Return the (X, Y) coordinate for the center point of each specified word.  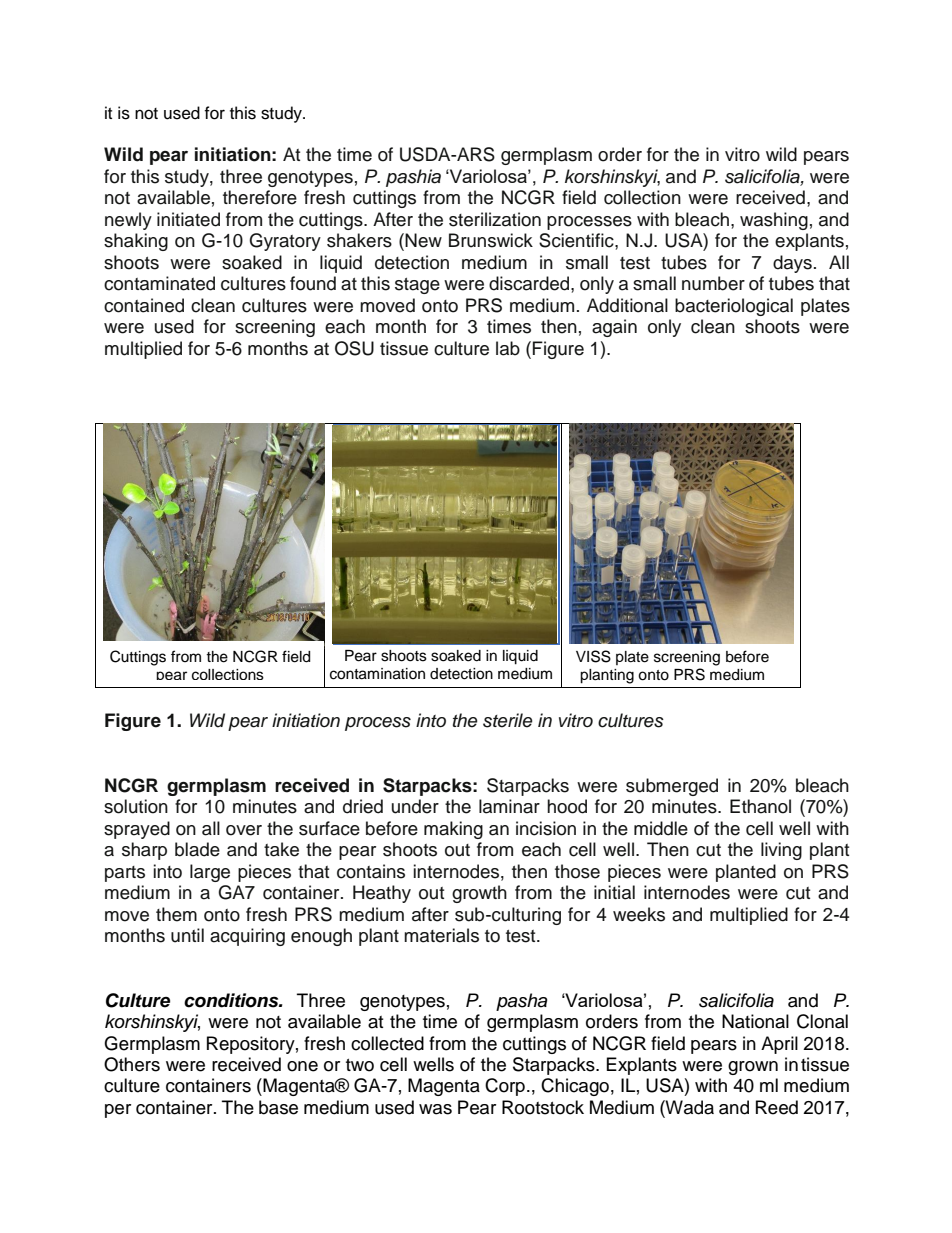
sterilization (495, 219)
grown (753, 1068)
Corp (505, 1087)
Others (132, 1064)
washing (774, 221)
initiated (188, 219)
